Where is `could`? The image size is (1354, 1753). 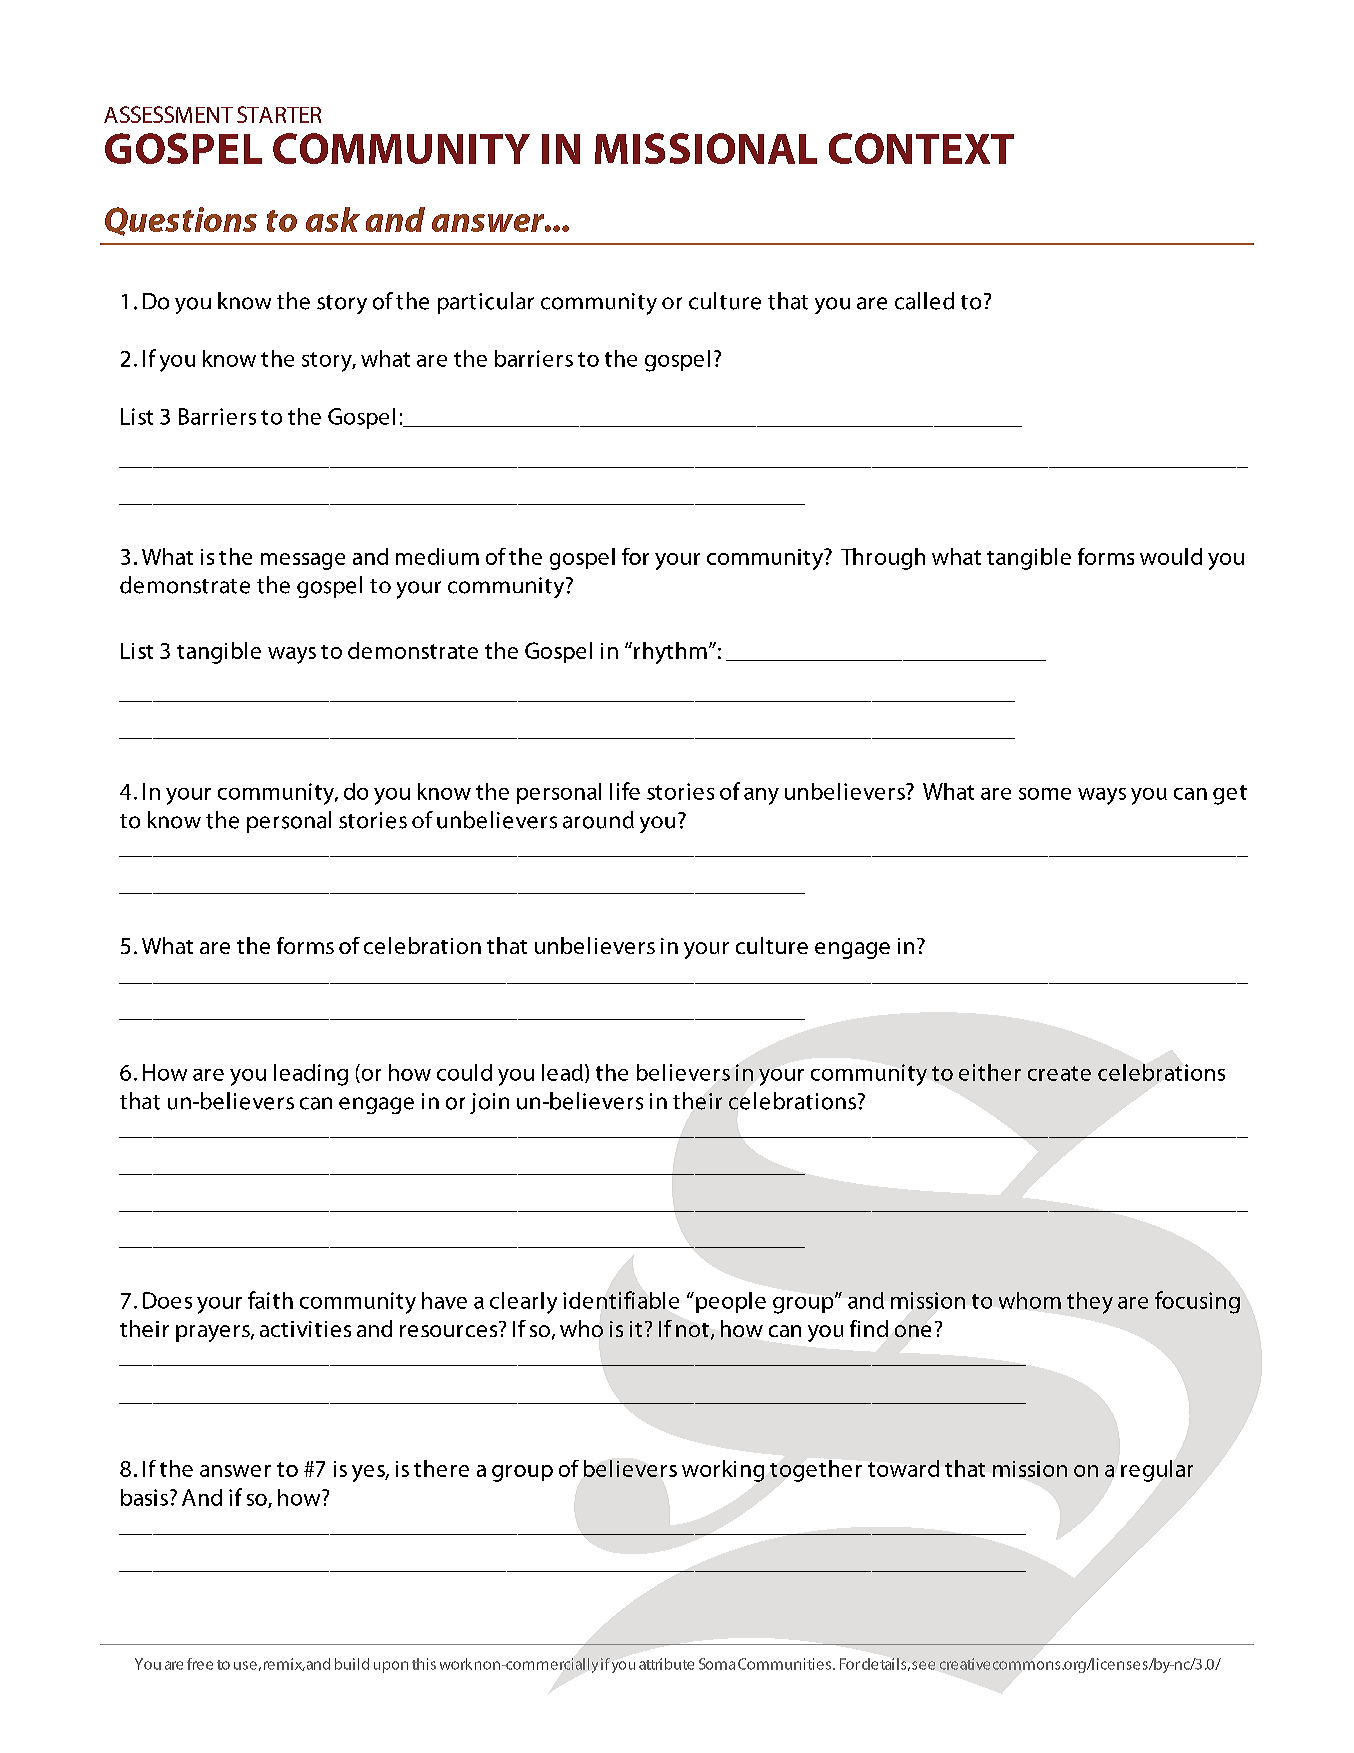 could is located at coordinates (464, 1072).
